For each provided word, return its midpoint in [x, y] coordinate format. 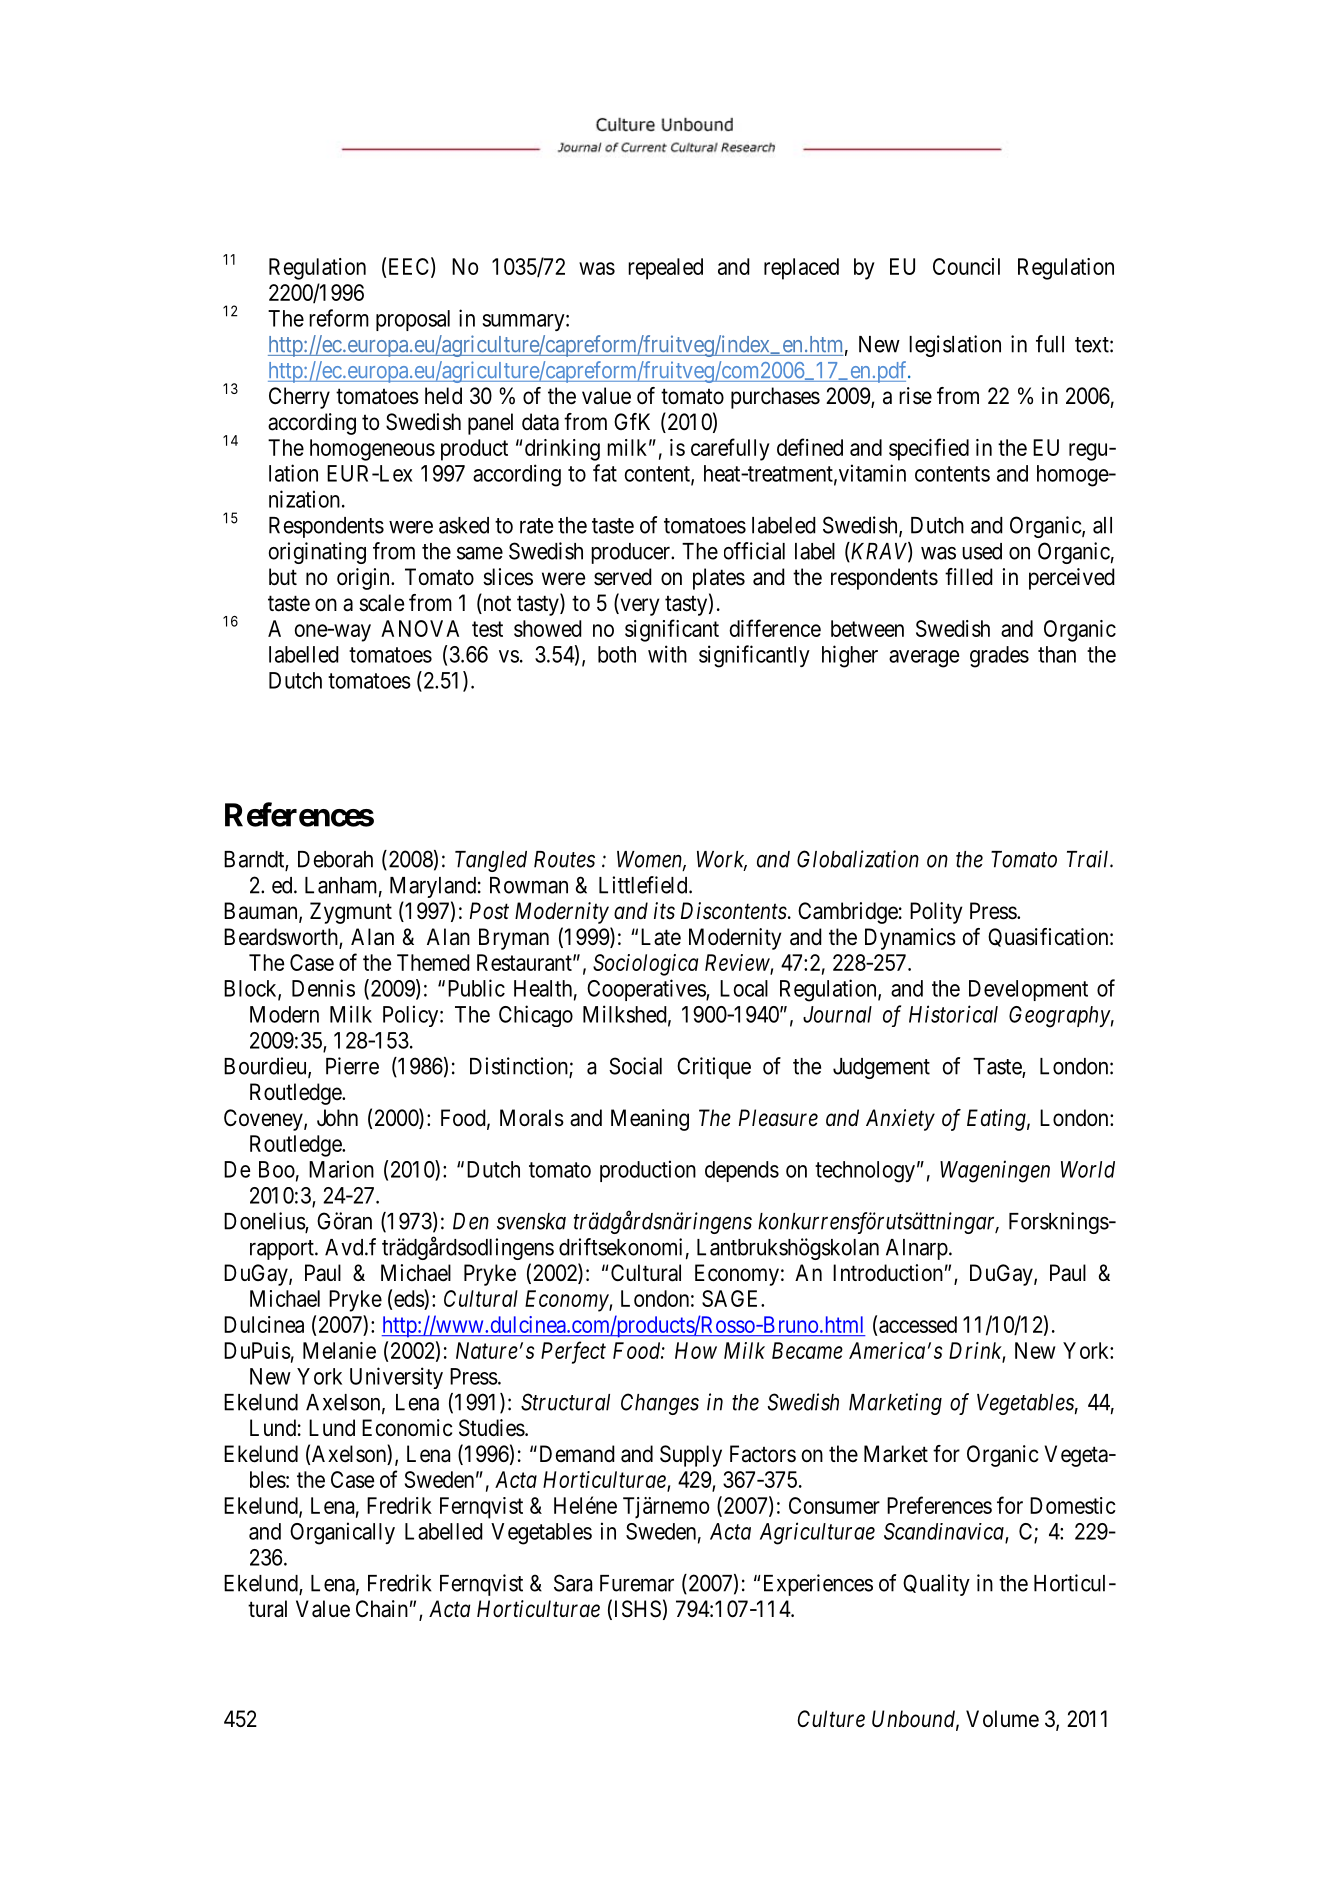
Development [1028, 990]
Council [966, 266]
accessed [918, 1324]
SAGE [732, 1298]
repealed [665, 269]
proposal [413, 320]
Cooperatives [647, 990]
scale [381, 603]
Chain [382, 1609]
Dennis [323, 988]
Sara [573, 1583]
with [667, 654]
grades [999, 657]
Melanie [339, 1350]
